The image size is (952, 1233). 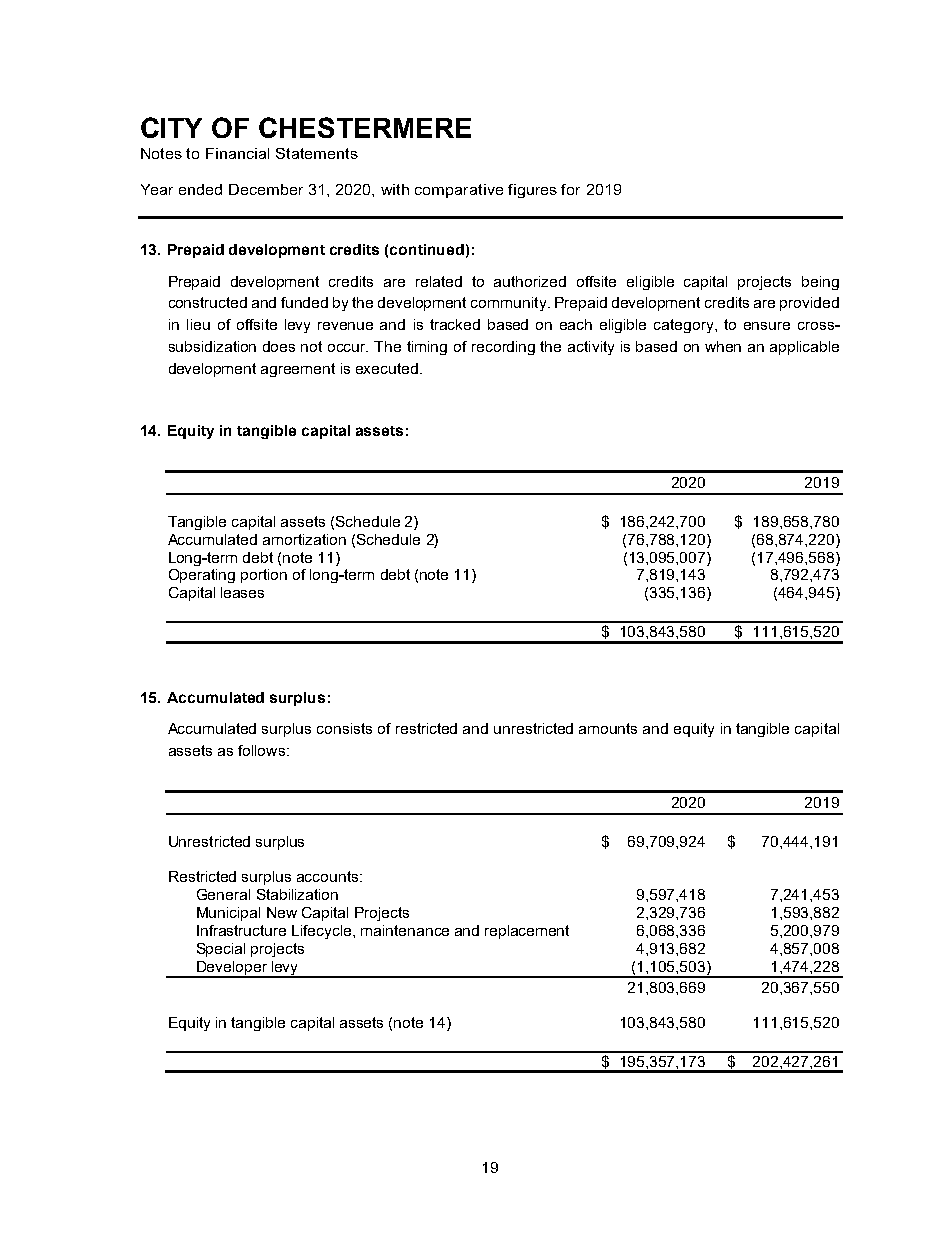 What do you see at coordinates (503, 348) in the page?
I see `recording` at bounding box center [503, 348].
